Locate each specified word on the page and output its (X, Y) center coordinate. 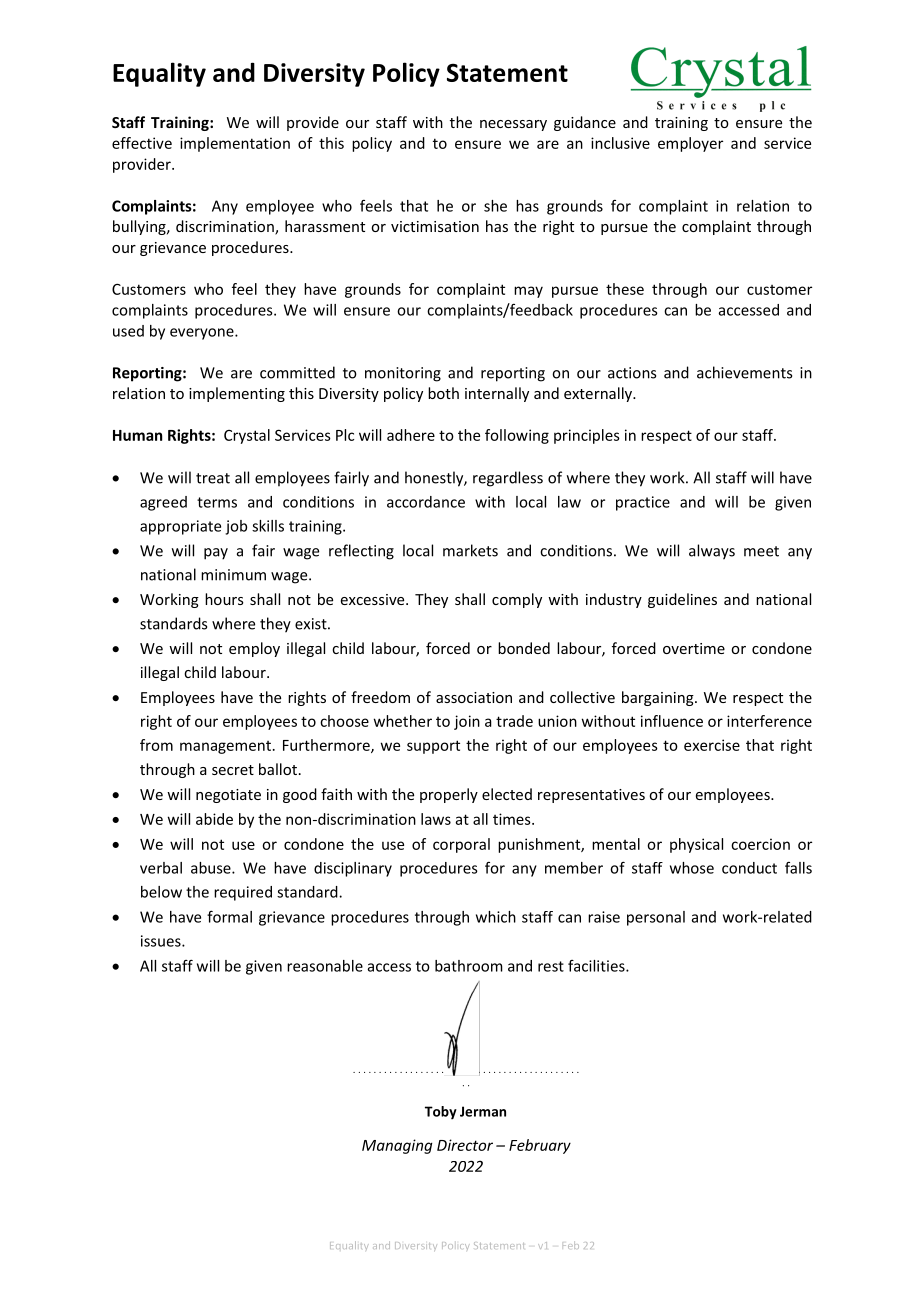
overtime (694, 648)
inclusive (620, 143)
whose (692, 868)
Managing (397, 1146)
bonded (524, 648)
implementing (237, 394)
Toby (441, 1113)
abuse (212, 868)
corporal (461, 845)
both (443, 393)
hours (224, 599)
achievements (744, 372)
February (540, 1146)
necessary (513, 125)
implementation (235, 144)
